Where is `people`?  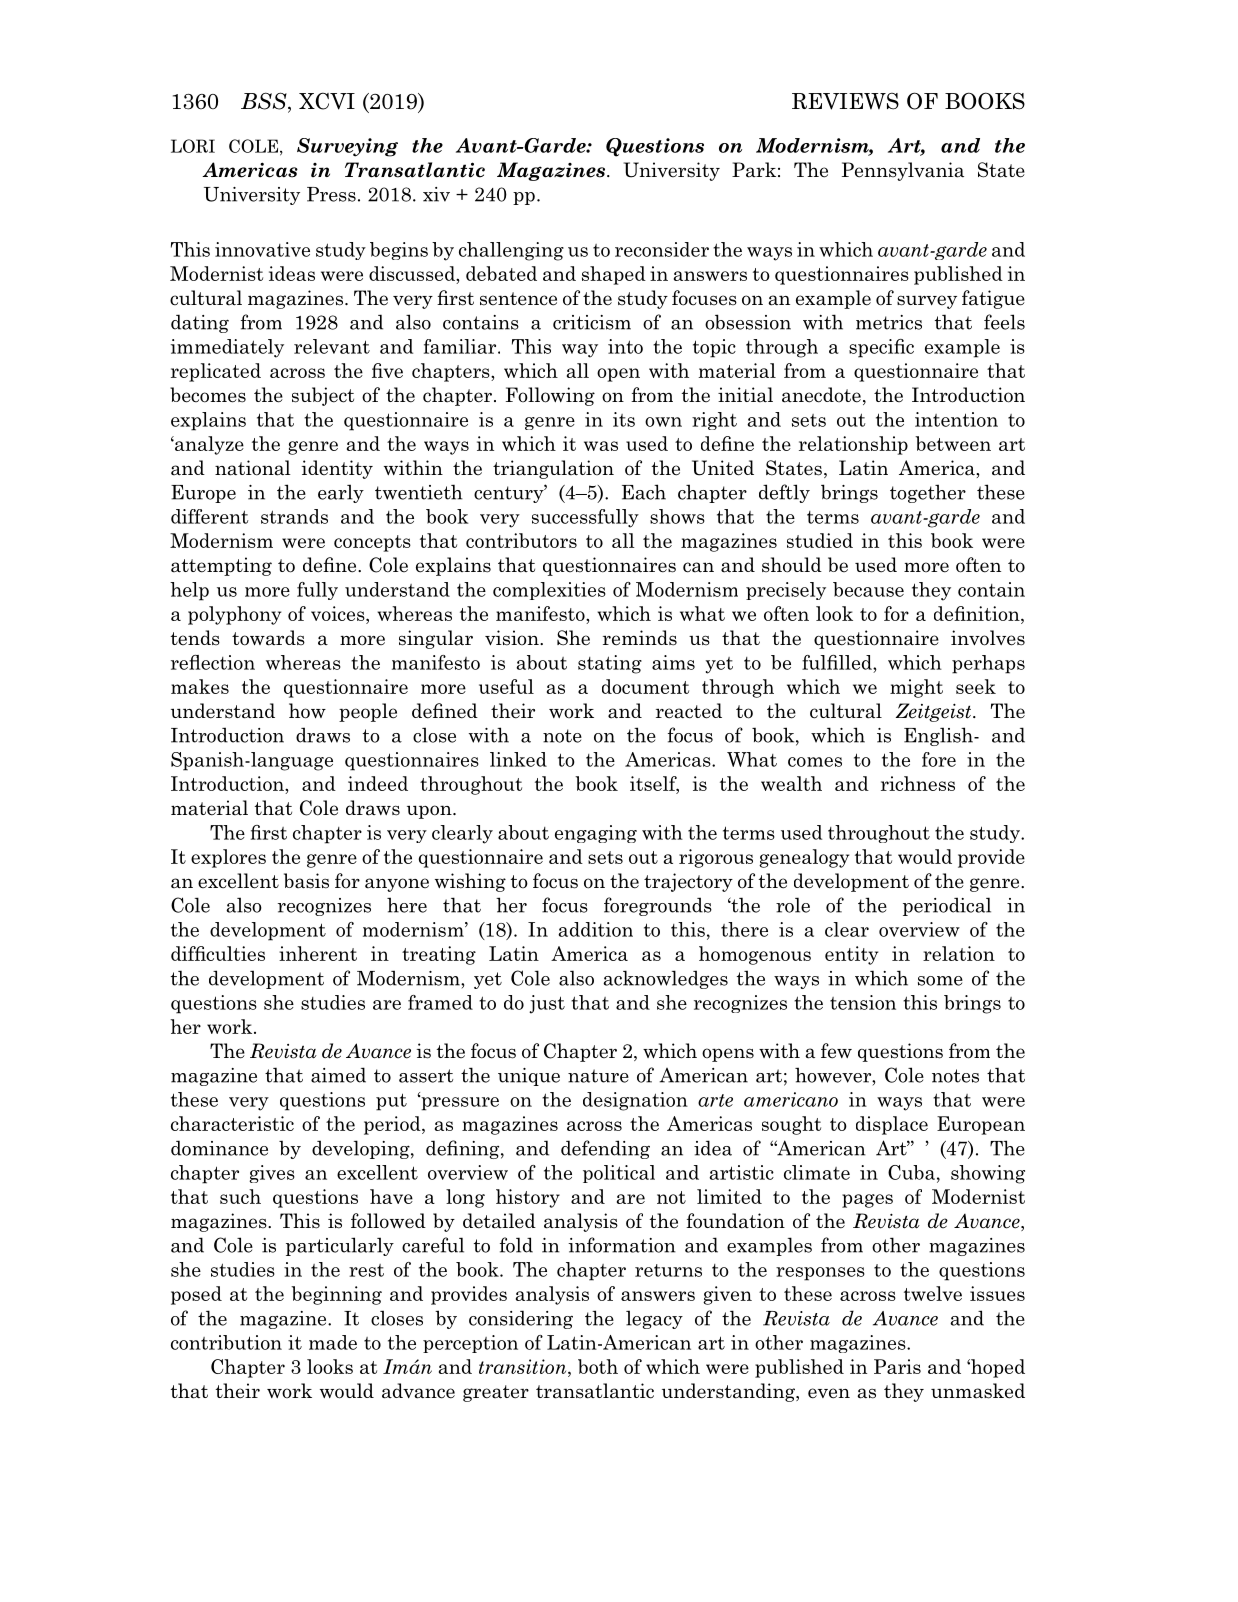
people is located at coordinates (368, 712).
